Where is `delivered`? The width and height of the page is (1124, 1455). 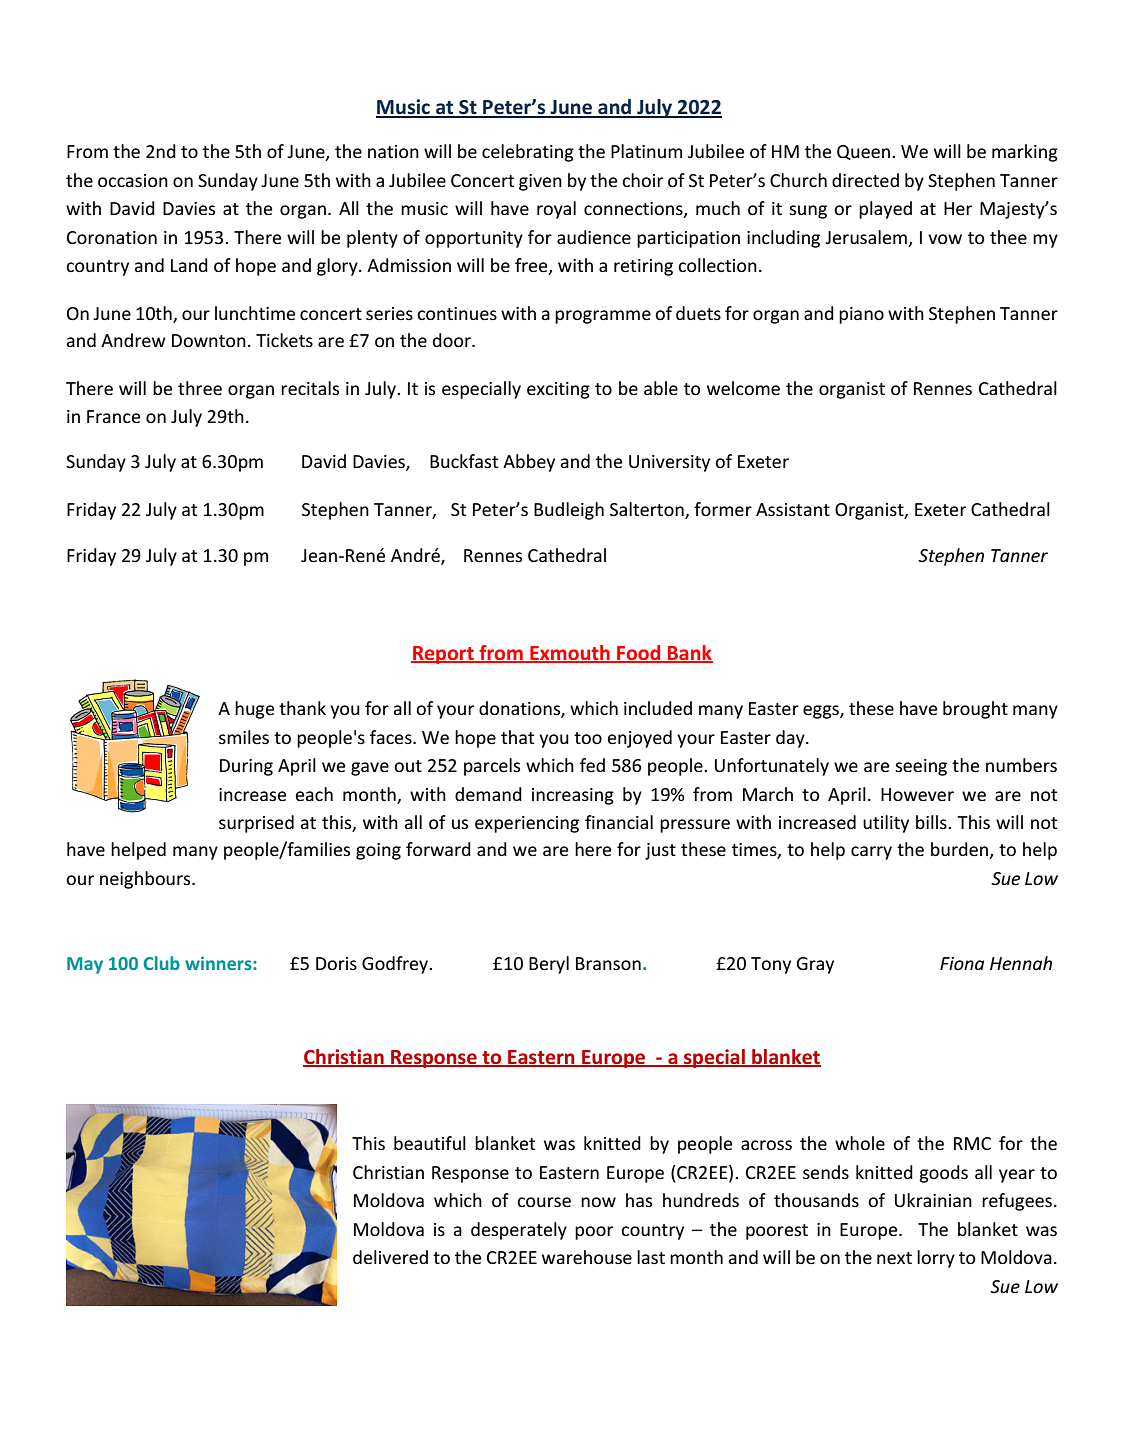
delivered is located at coordinates (390, 1257).
